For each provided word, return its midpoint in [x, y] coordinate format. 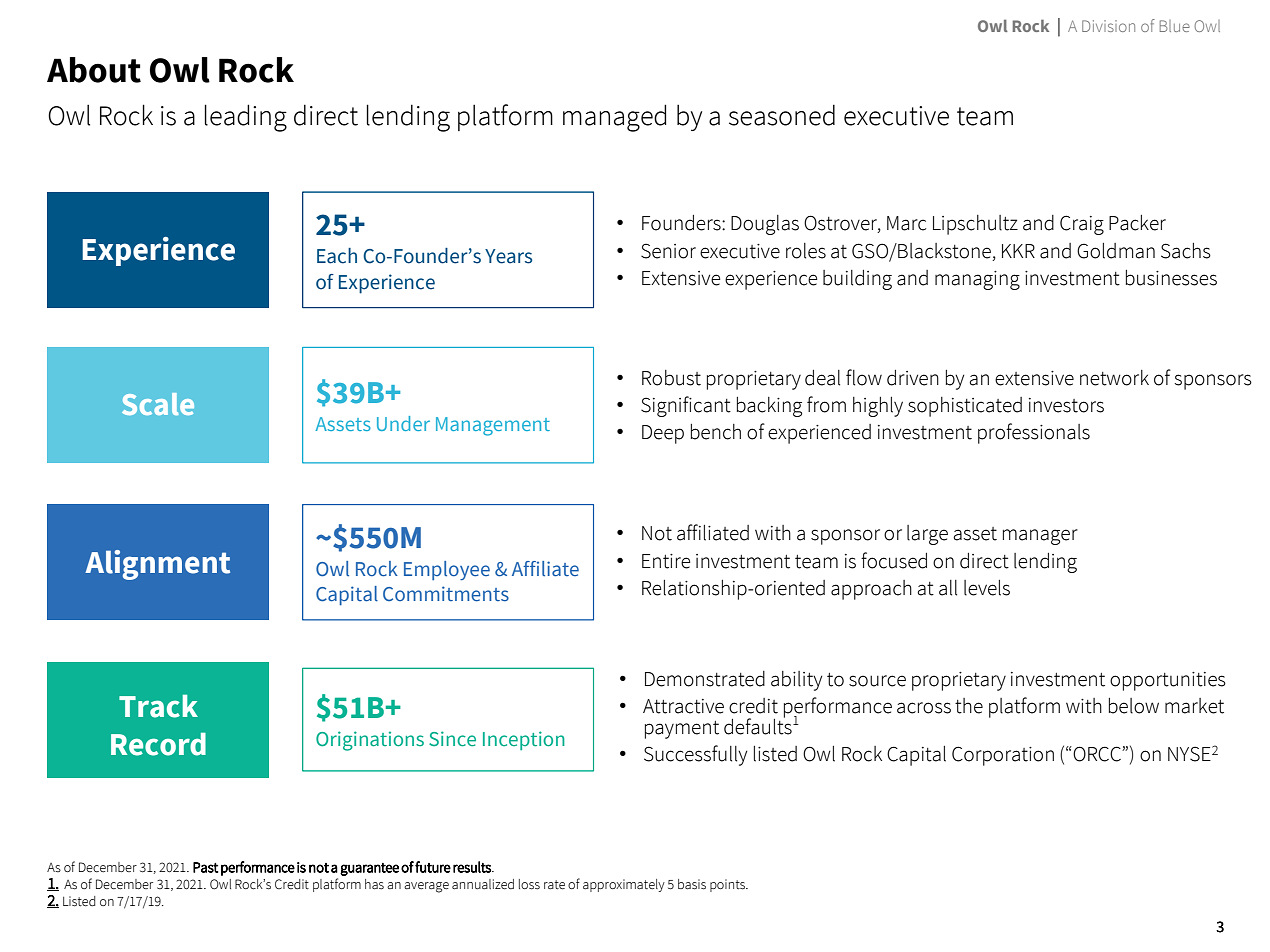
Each [337, 256]
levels [987, 588]
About [94, 70]
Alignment [157, 565]
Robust [671, 378]
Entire [666, 561]
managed [614, 118]
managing [977, 280]
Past [206, 867]
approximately [624, 885]
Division [1108, 26]
